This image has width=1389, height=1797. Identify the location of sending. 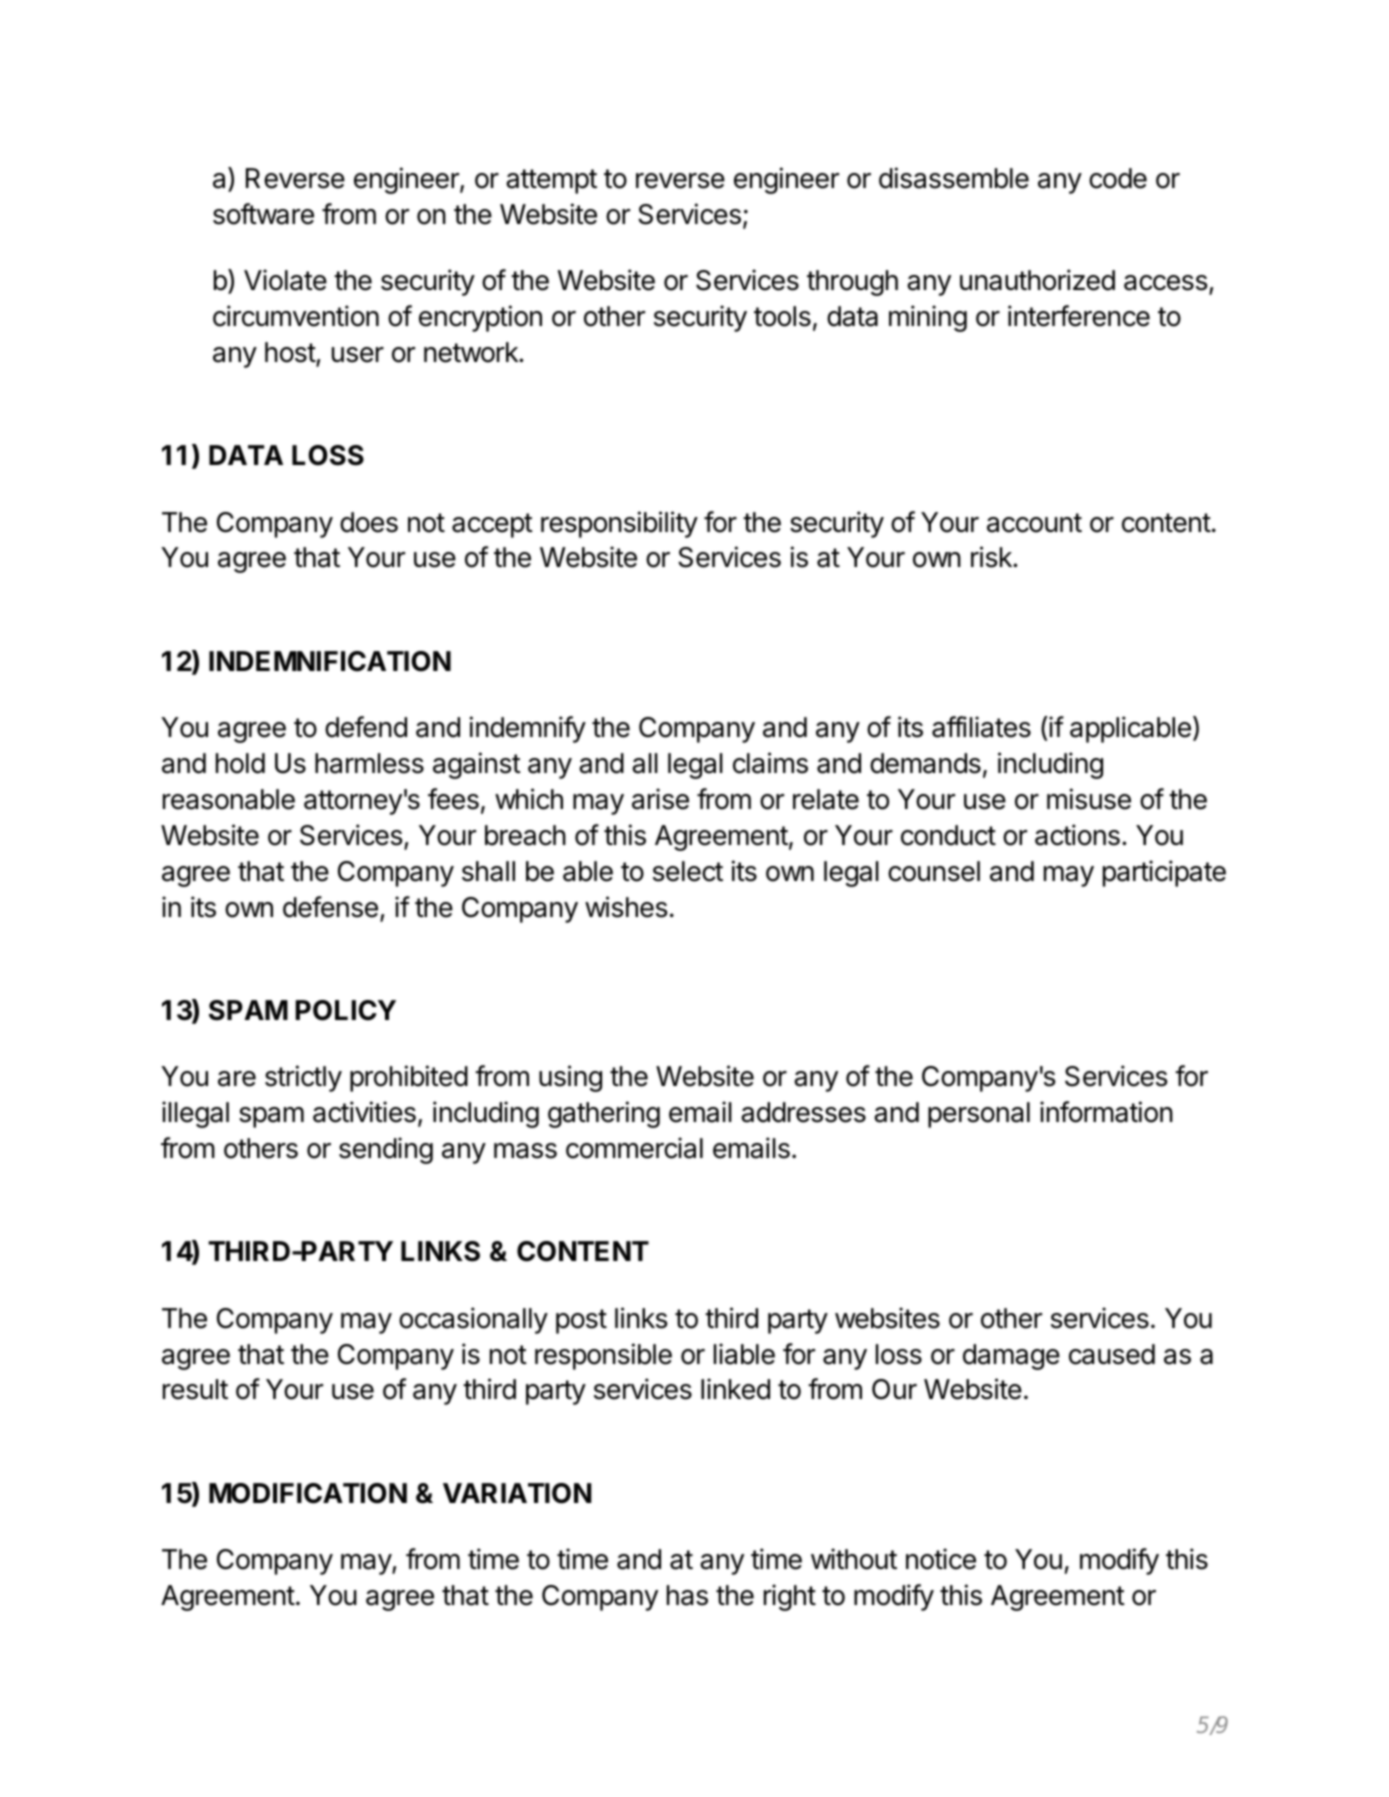
(386, 1150).
